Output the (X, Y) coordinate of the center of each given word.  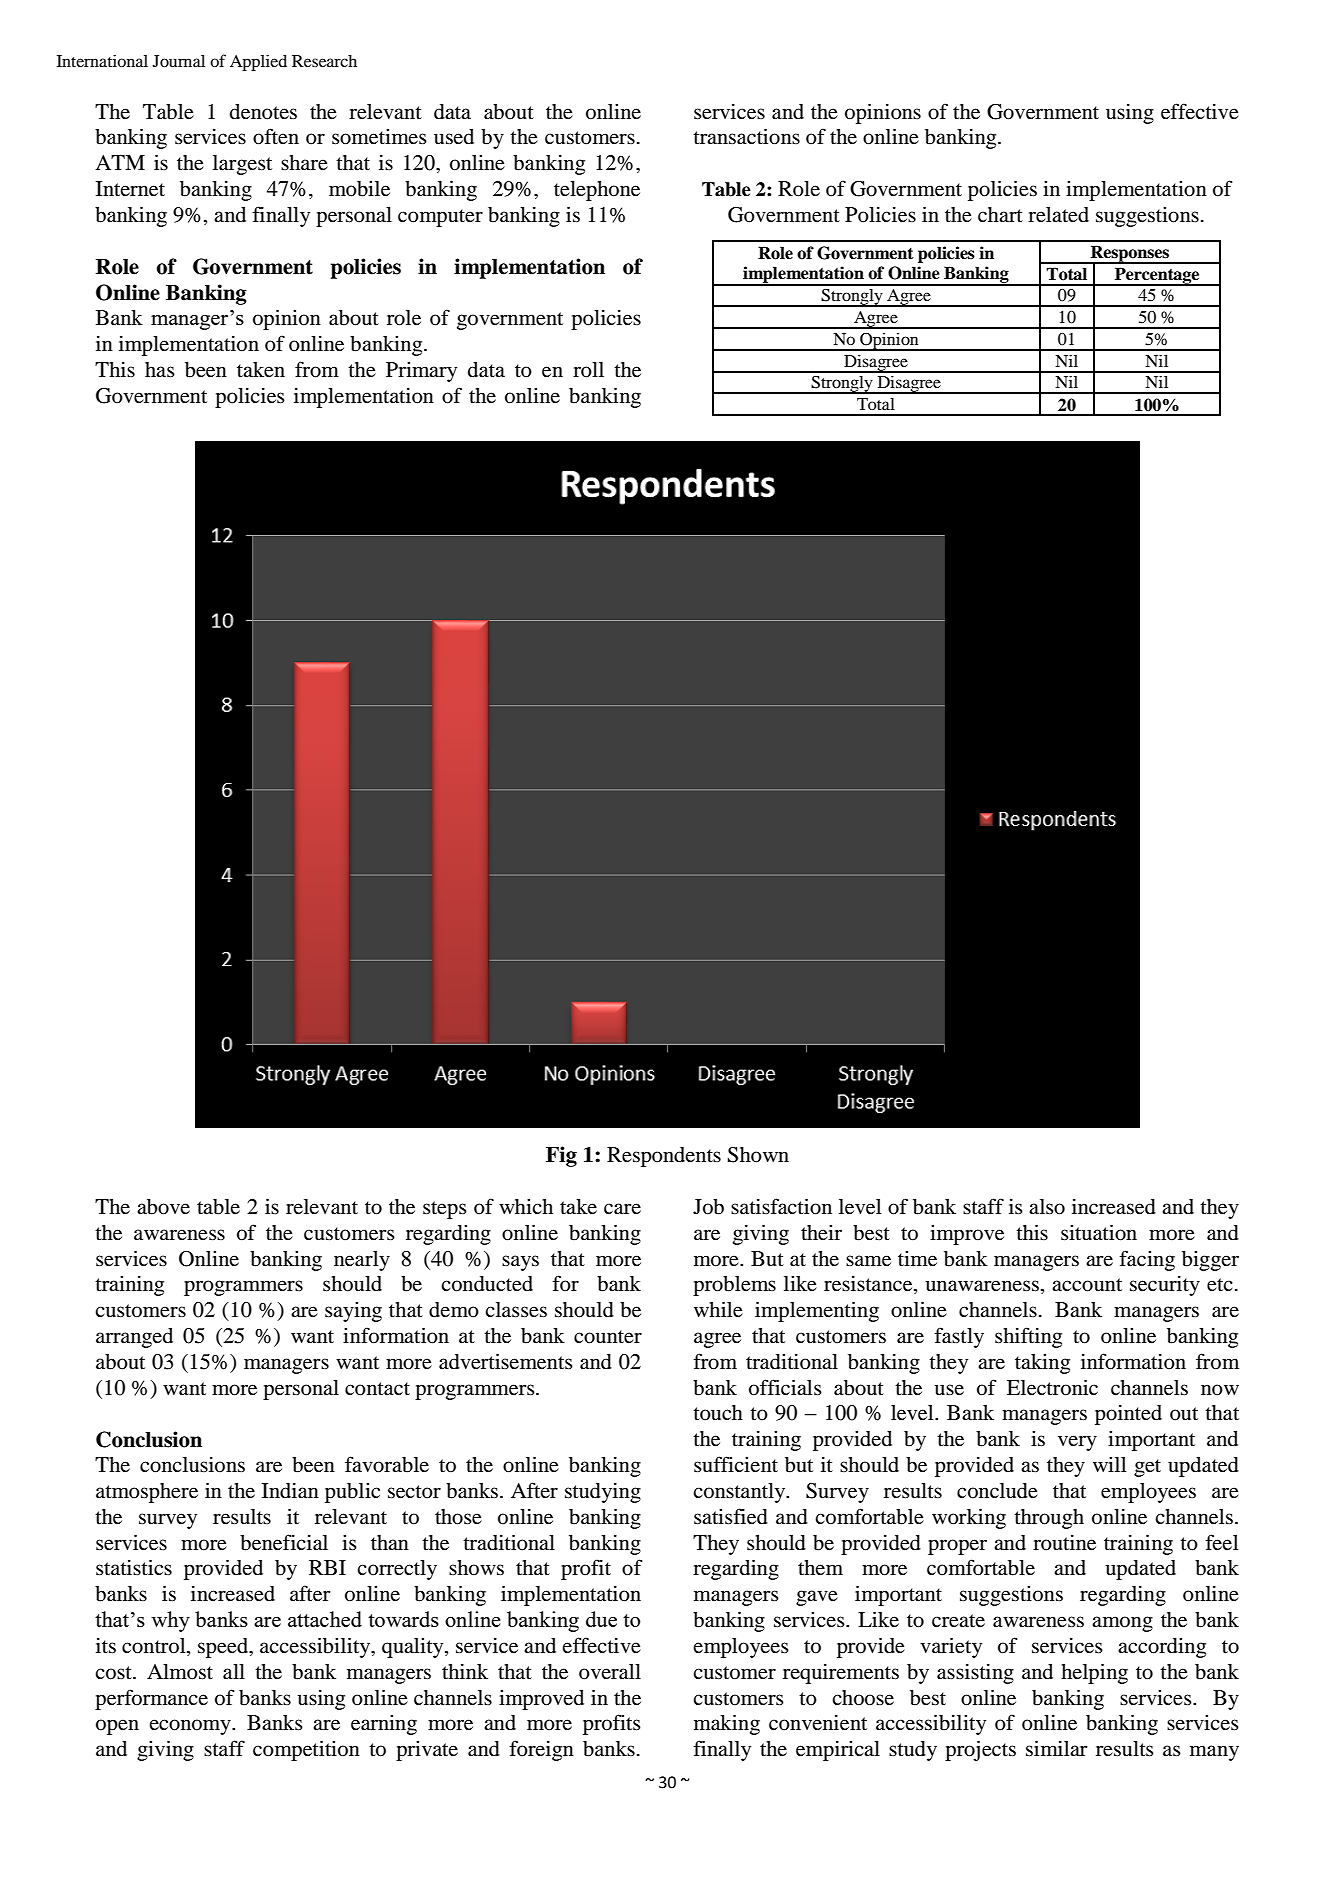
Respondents (664, 1157)
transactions (746, 136)
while (718, 1309)
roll (588, 370)
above (163, 1207)
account (1087, 1285)
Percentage (1157, 276)
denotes (263, 112)
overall (610, 1672)
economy (191, 1727)
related (1058, 215)
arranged (134, 1338)
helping (1094, 1673)
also (1047, 1207)
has (160, 369)
